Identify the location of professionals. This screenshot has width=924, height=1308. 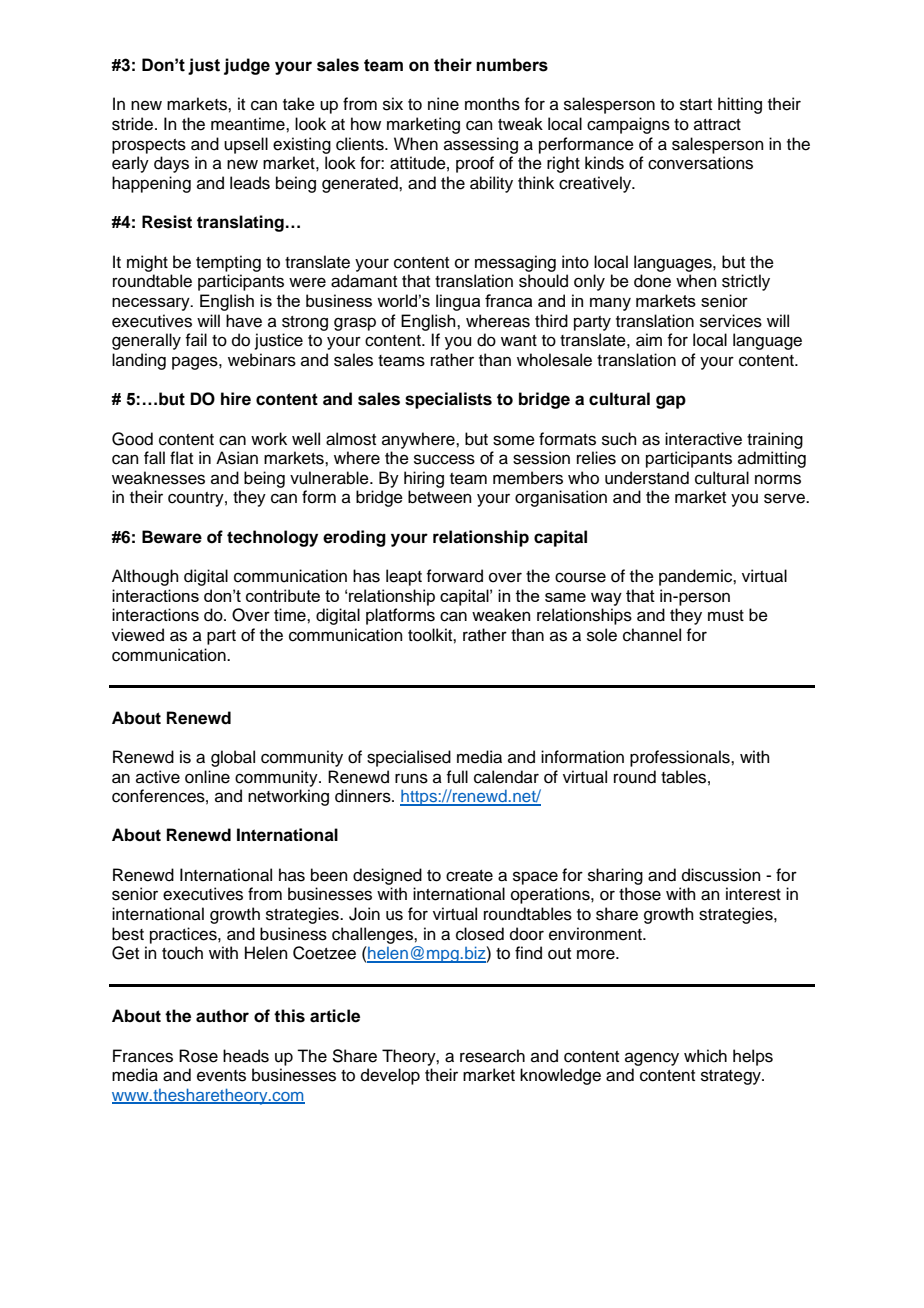
(681, 758).
